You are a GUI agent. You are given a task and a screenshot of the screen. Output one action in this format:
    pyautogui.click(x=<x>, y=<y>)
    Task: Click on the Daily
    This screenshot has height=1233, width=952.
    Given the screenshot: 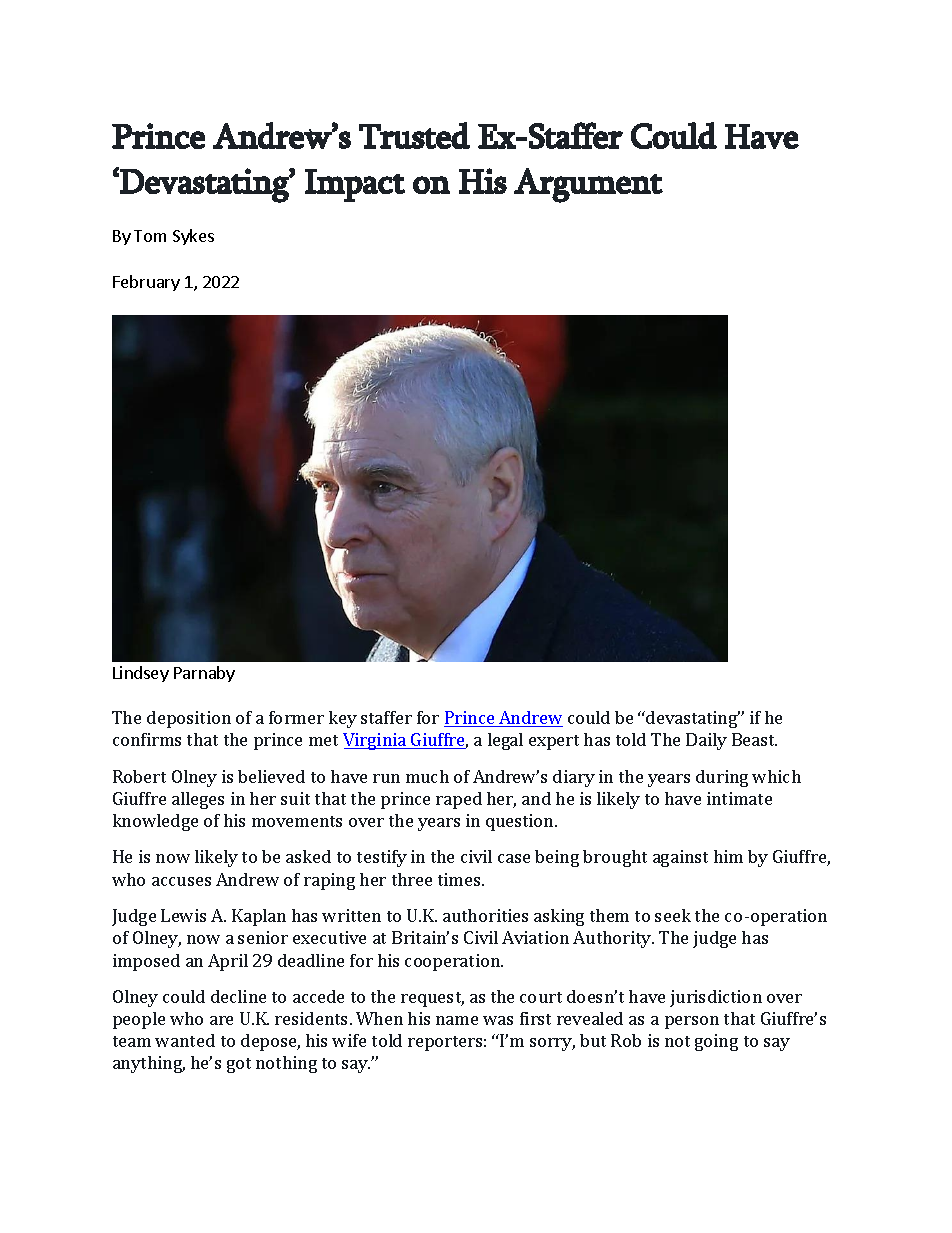 What is the action you would take?
    pyautogui.click(x=706, y=741)
